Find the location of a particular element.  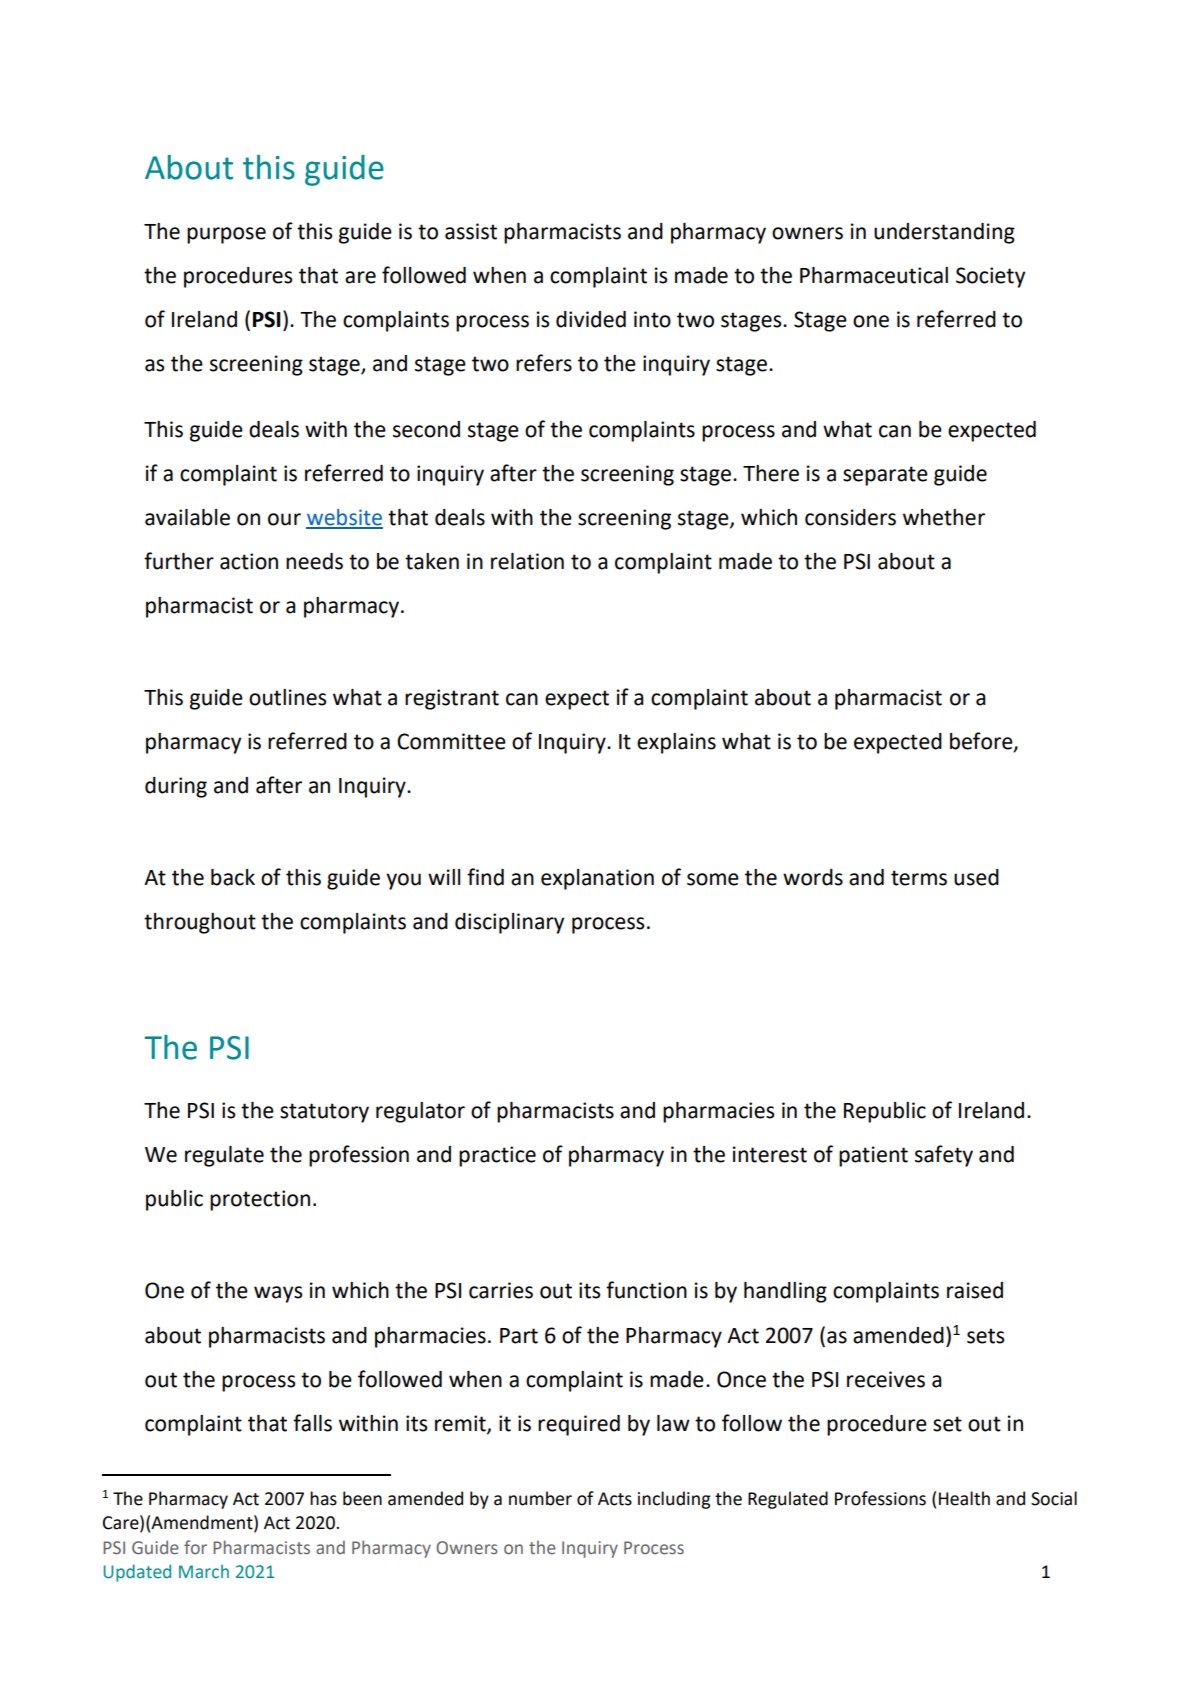

function is located at coordinates (646, 1290).
